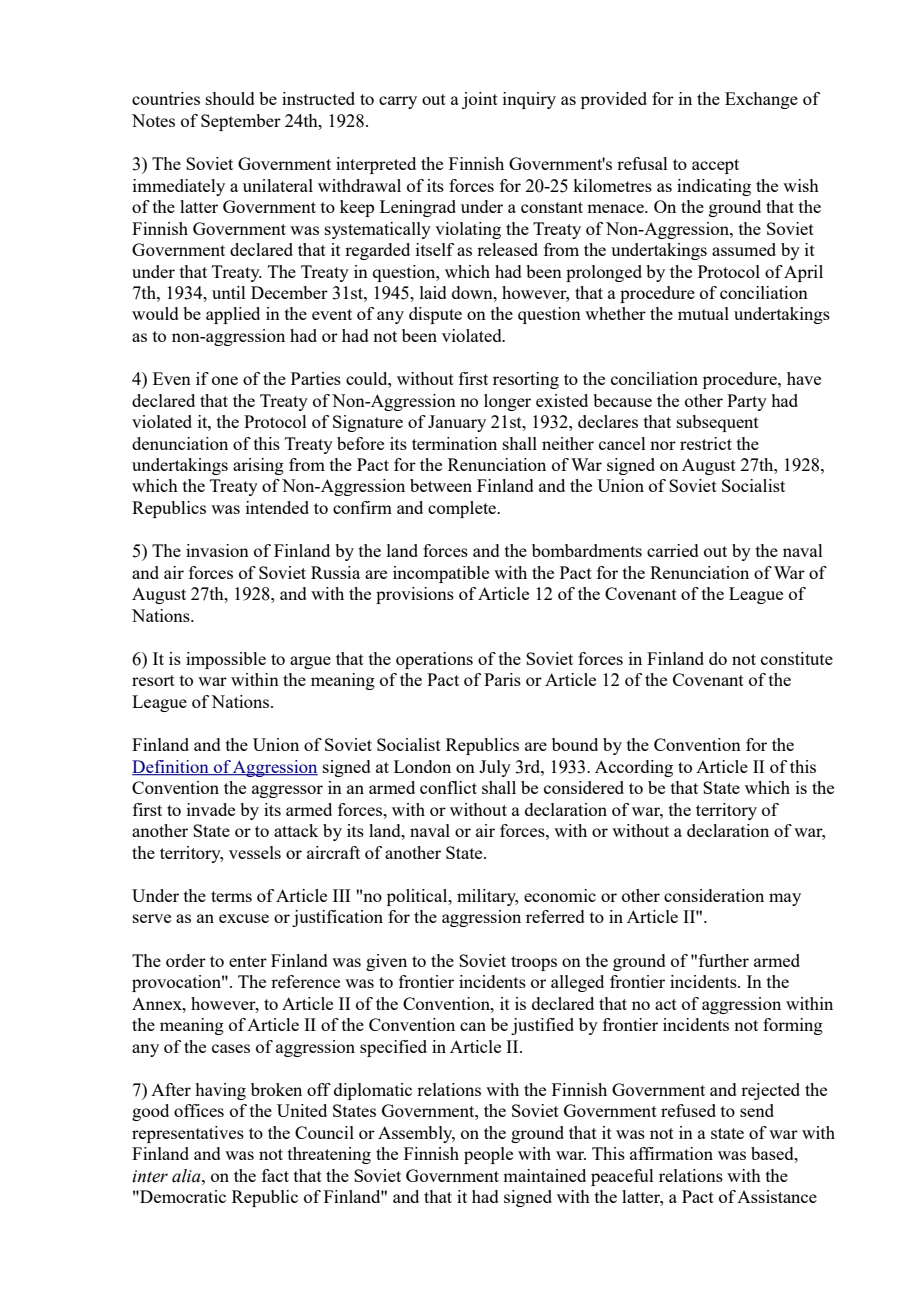  What do you see at coordinates (488, 1155) in the image?
I see `people` at bounding box center [488, 1155].
